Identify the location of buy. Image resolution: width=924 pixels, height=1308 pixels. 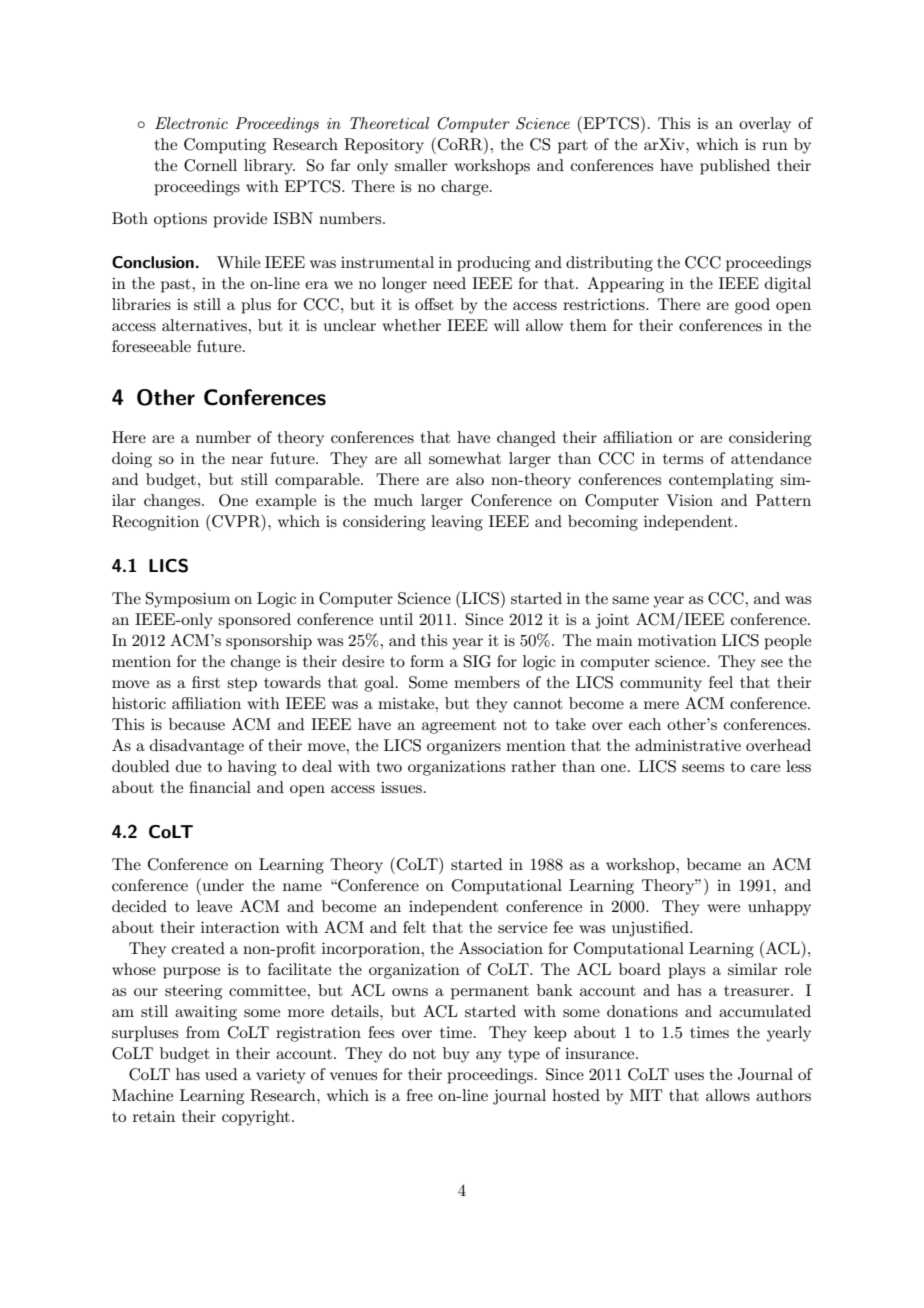
(456, 1055).
